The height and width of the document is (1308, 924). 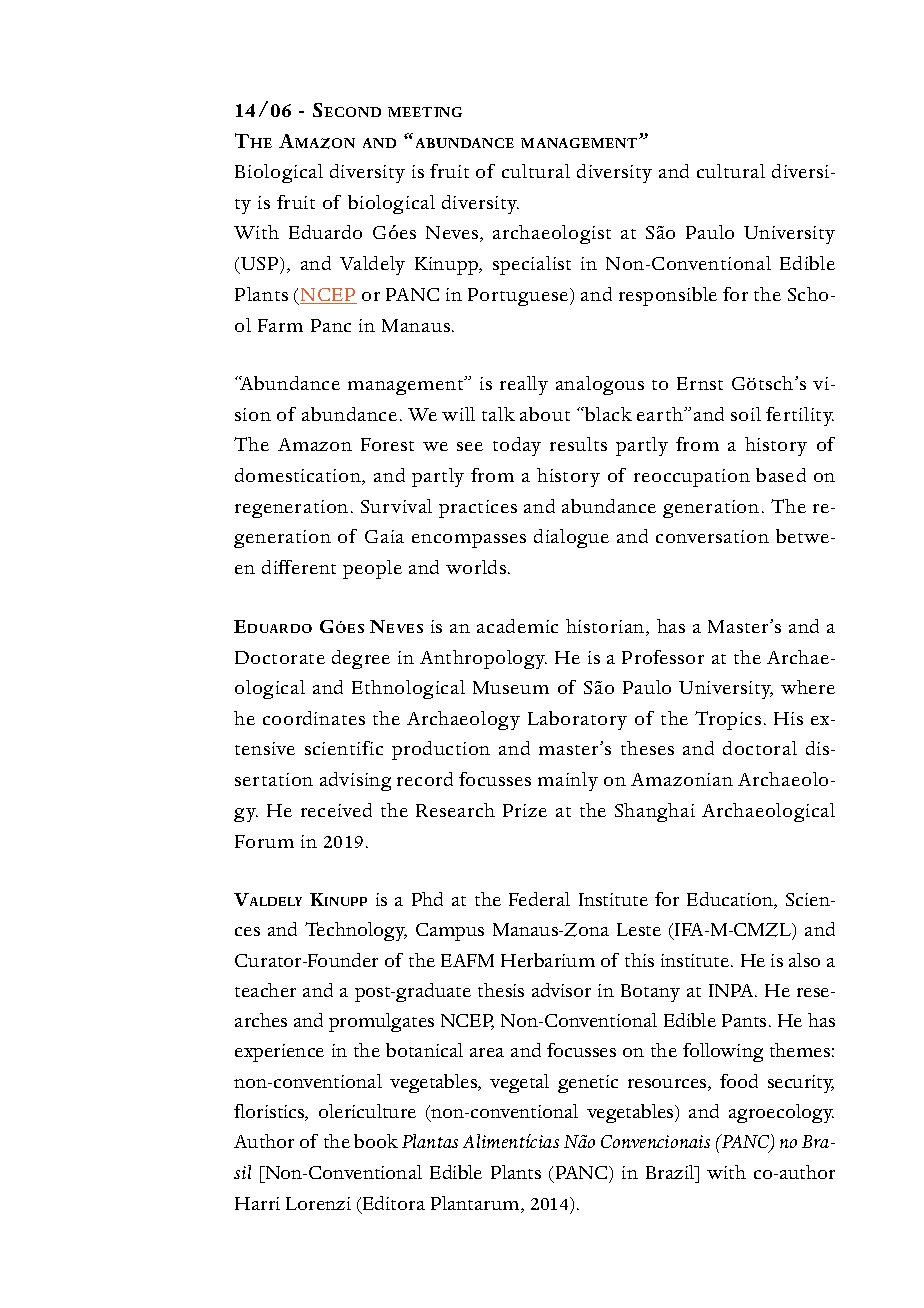 I want to click on meeting, so click(x=425, y=112).
